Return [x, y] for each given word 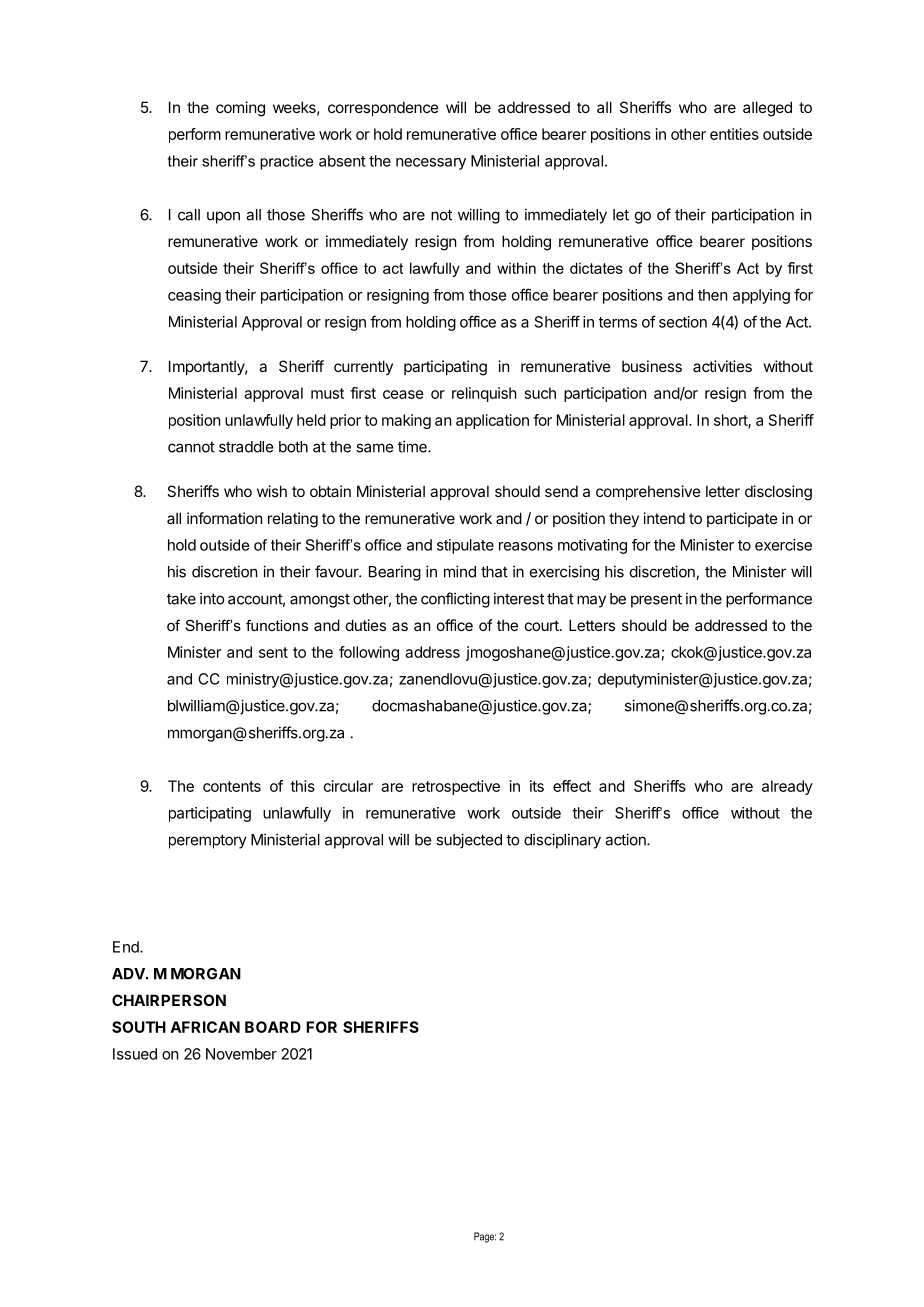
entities [734, 134]
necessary [431, 164]
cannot [191, 447]
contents [232, 786]
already [787, 787]
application [492, 421]
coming [240, 109]
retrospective [456, 787]
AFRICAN [205, 1027]
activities [722, 366]
